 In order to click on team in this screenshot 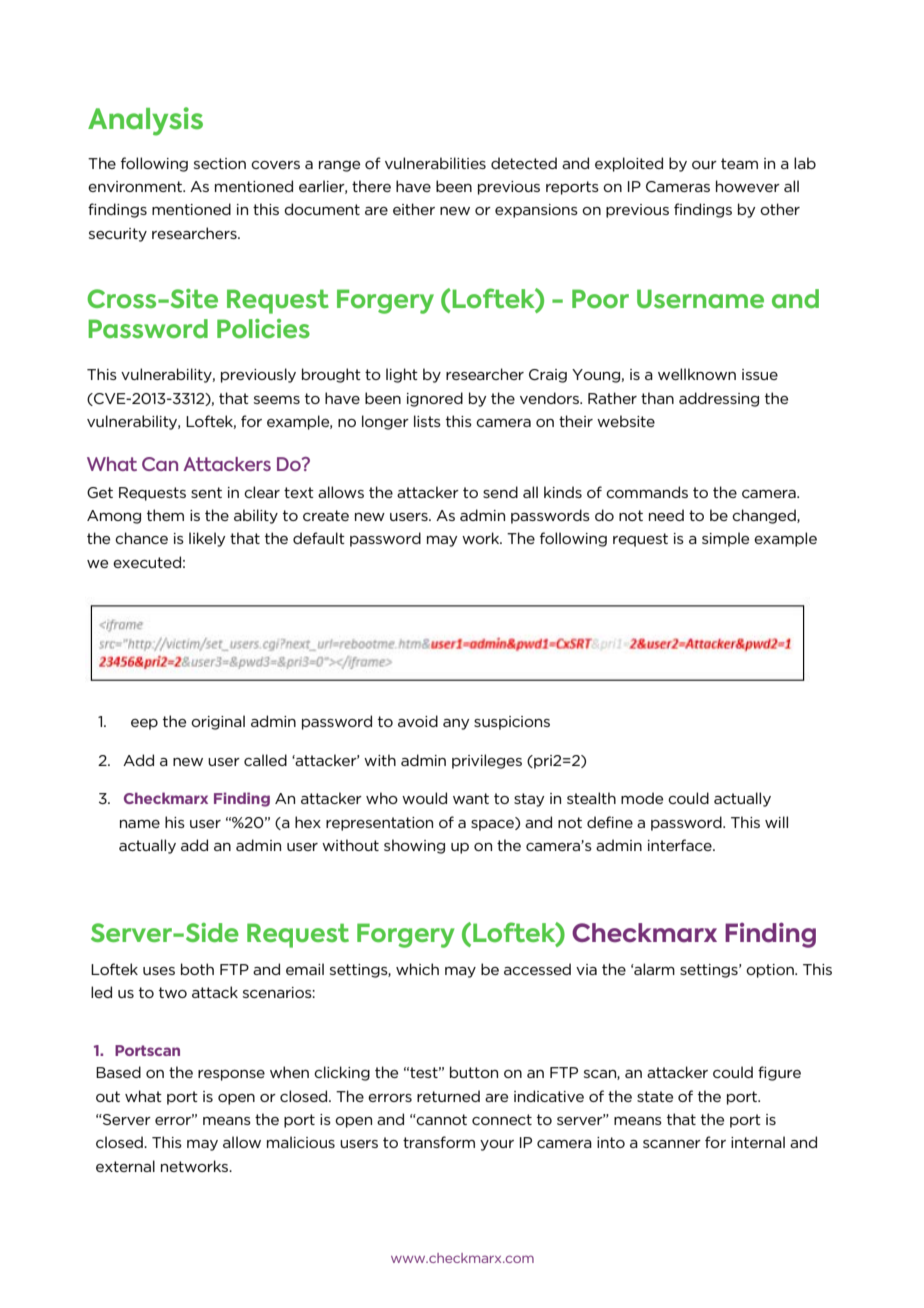, I will do `click(739, 163)`.
